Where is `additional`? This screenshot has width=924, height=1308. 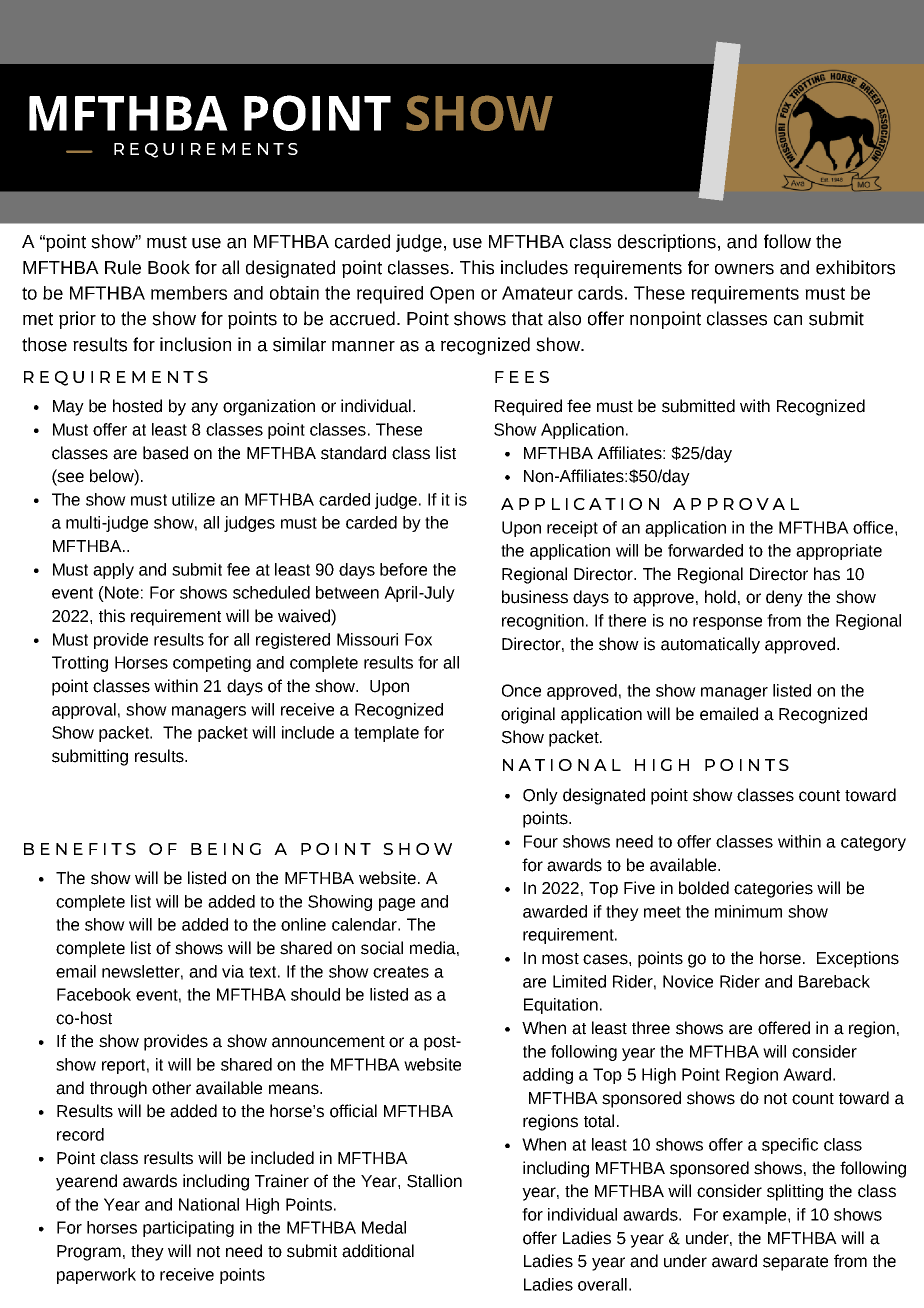 additional is located at coordinates (378, 1251).
